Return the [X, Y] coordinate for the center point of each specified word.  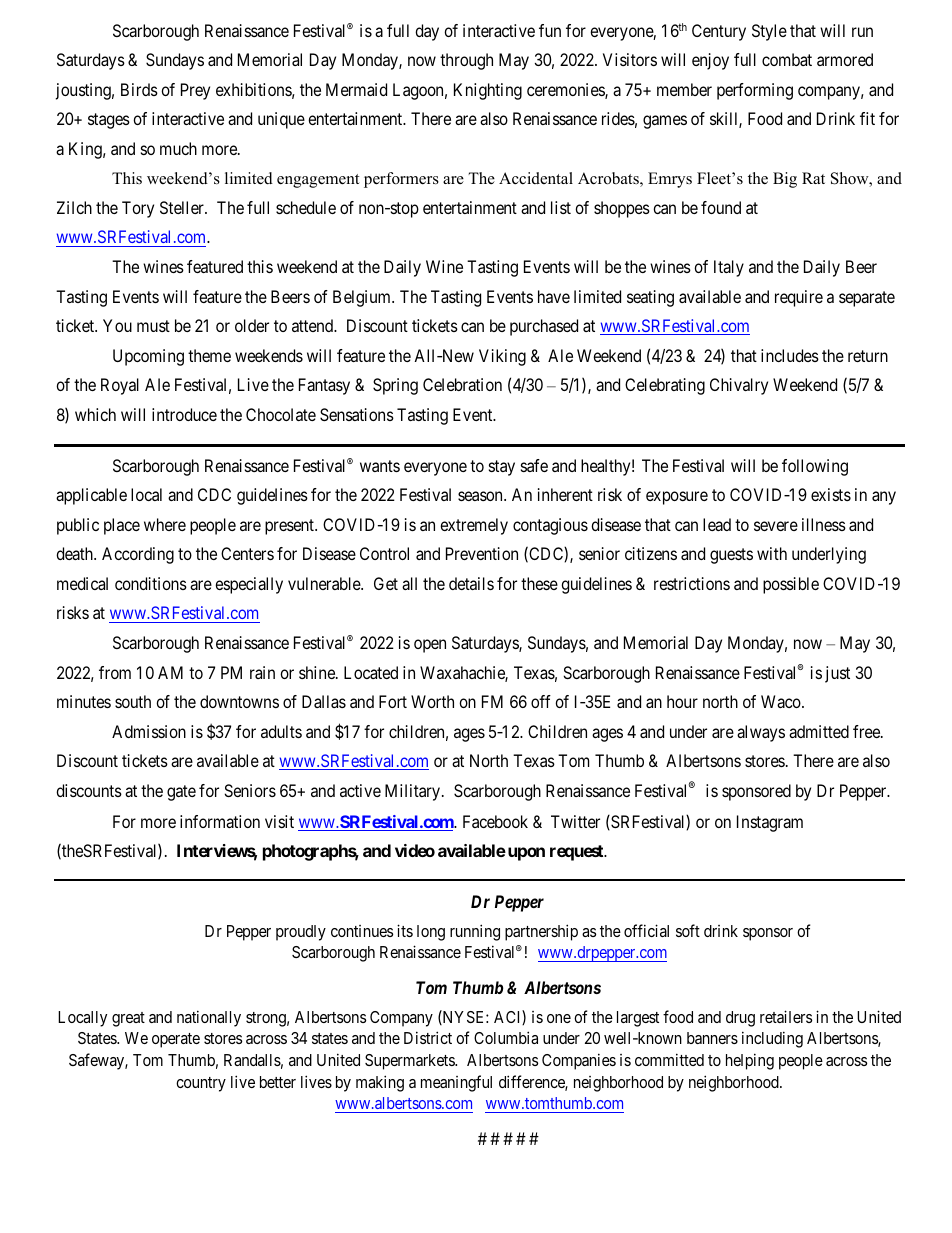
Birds [139, 89]
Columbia [506, 1037]
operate [176, 1040]
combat [787, 59]
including [772, 1039]
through [466, 61]
